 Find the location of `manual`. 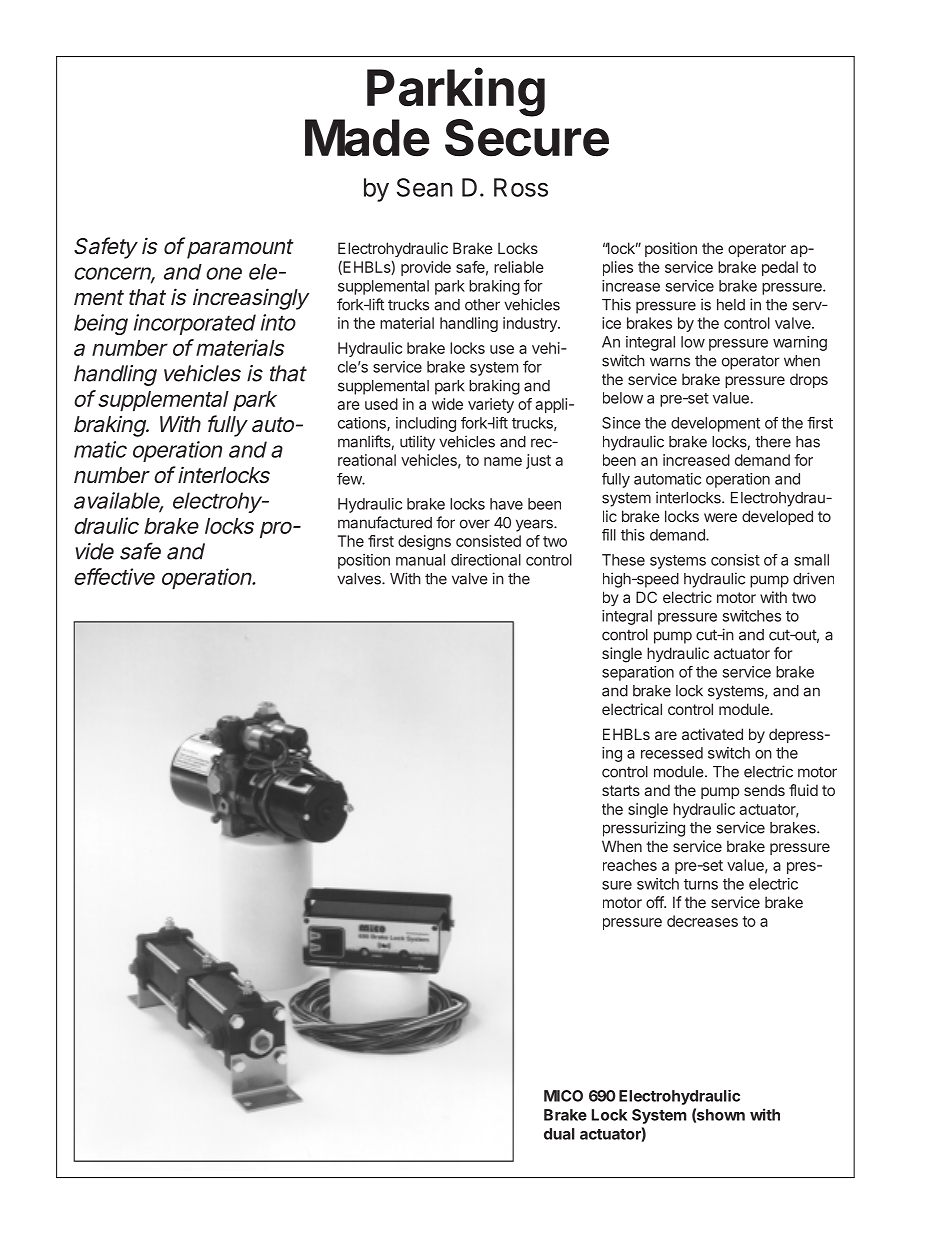

manual is located at coordinates (420, 560).
